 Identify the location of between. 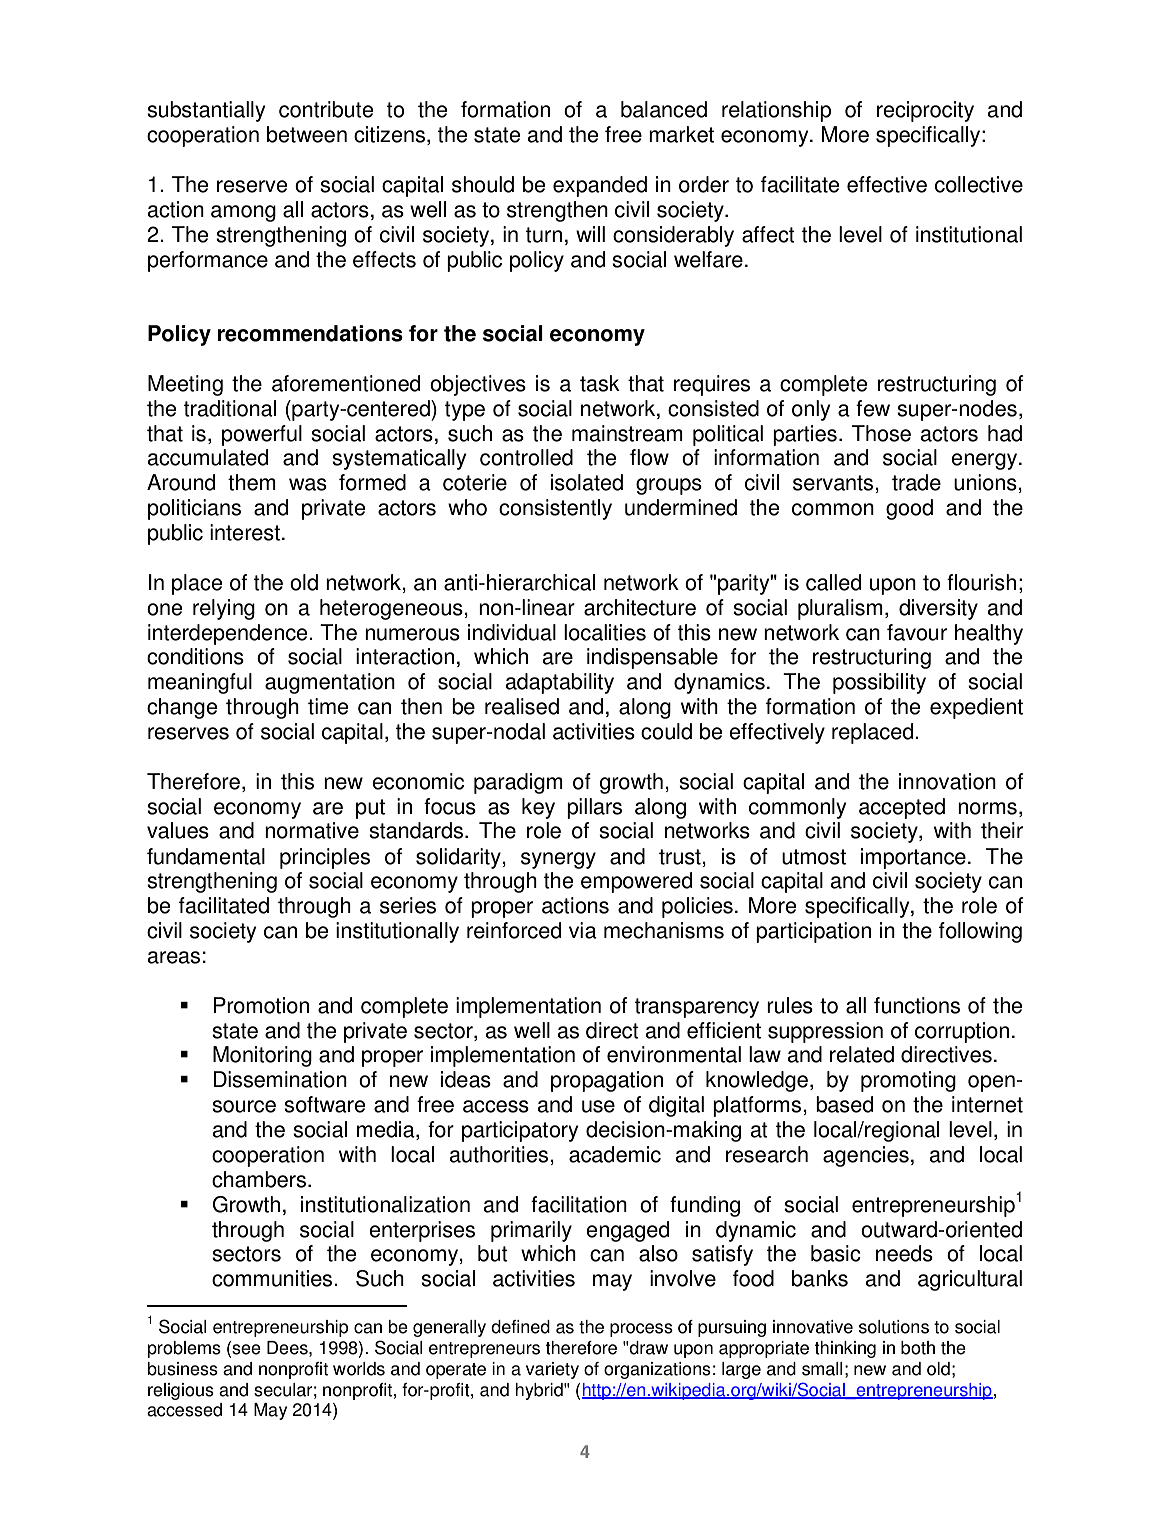
(307, 134).
